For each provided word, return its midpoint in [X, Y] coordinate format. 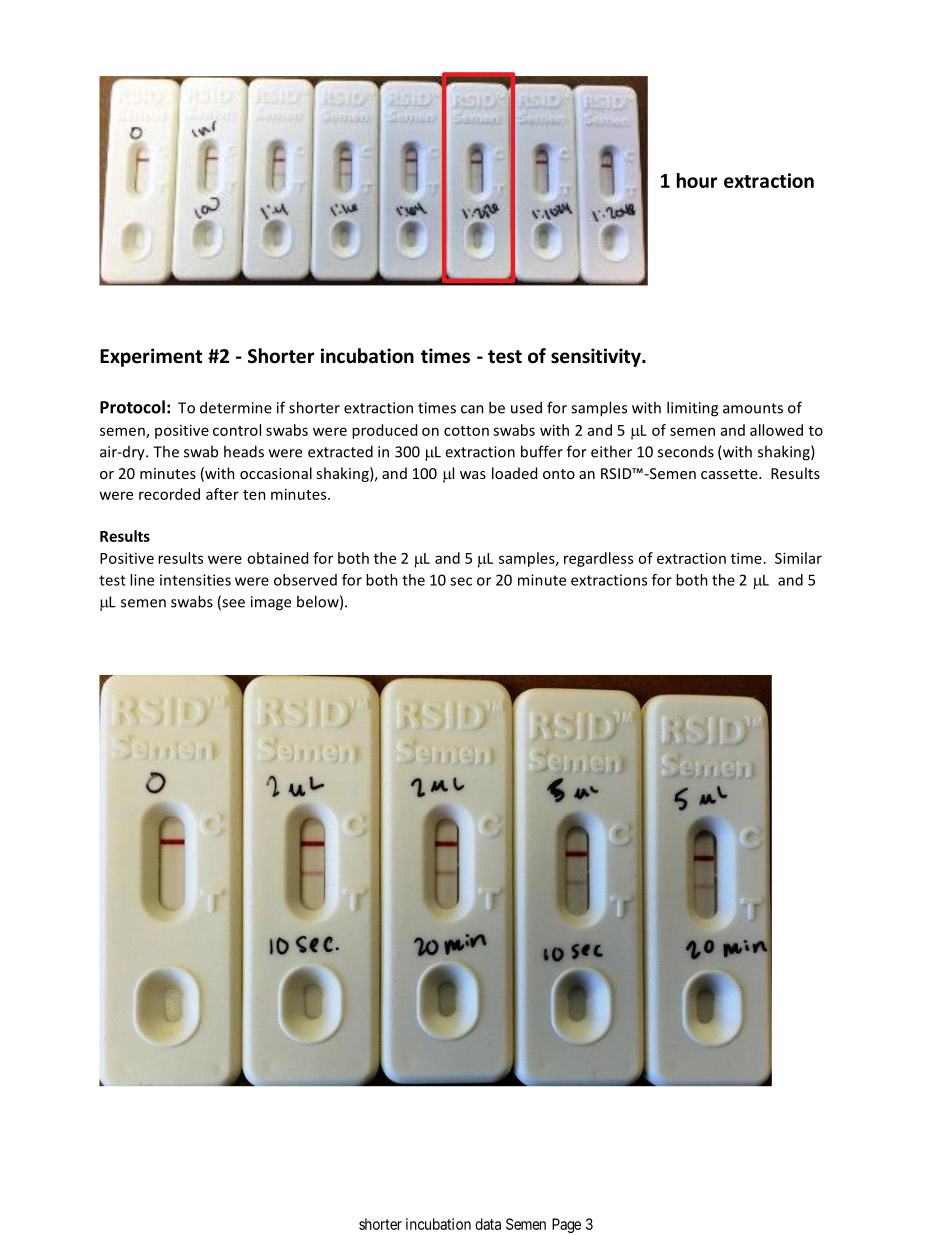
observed [305, 580]
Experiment [151, 357]
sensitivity [597, 357]
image [271, 603]
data [488, 1224]
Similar [798, 558]
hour [697, 180]
